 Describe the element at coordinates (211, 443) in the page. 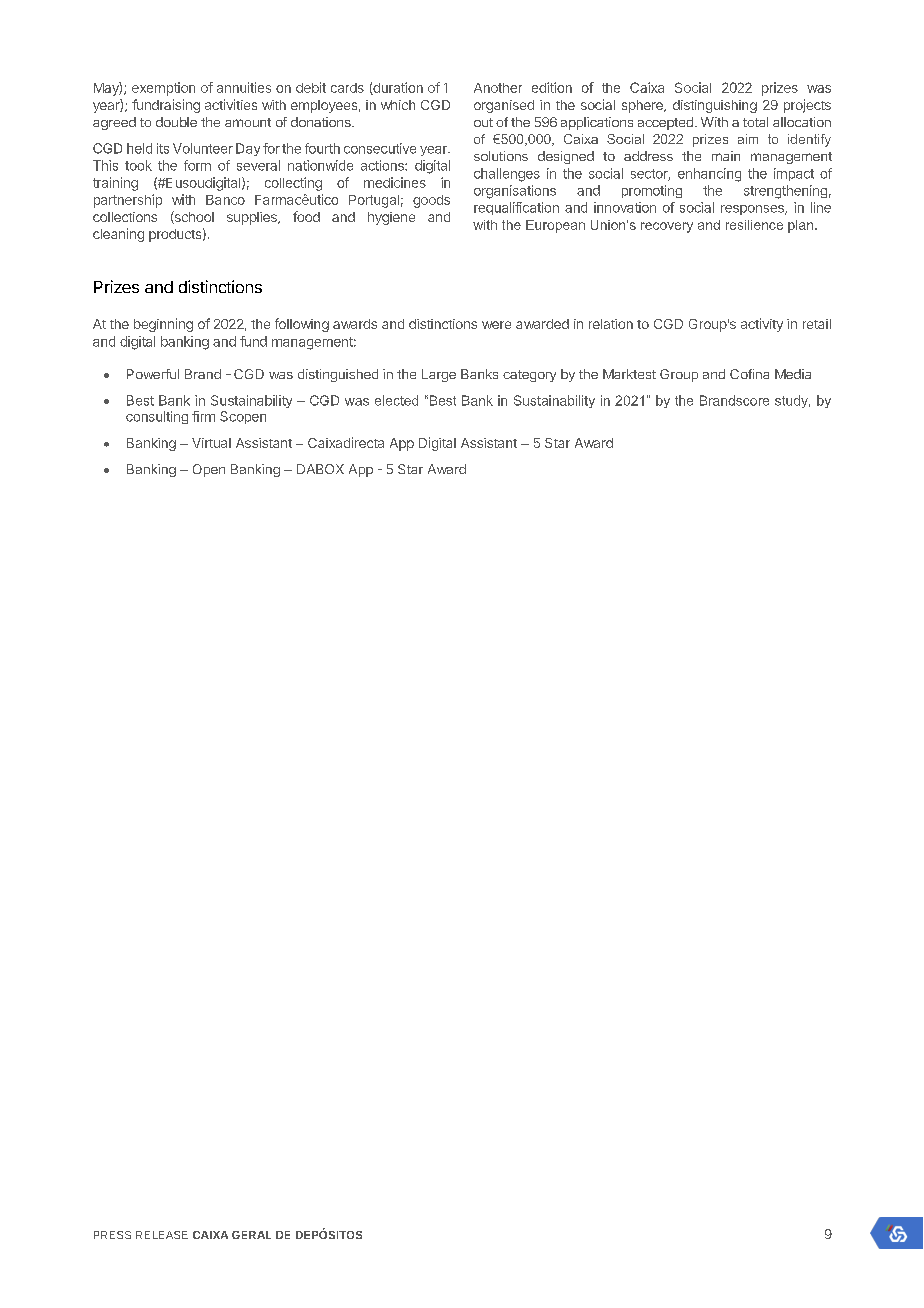

I see `Virtual` at that location.
